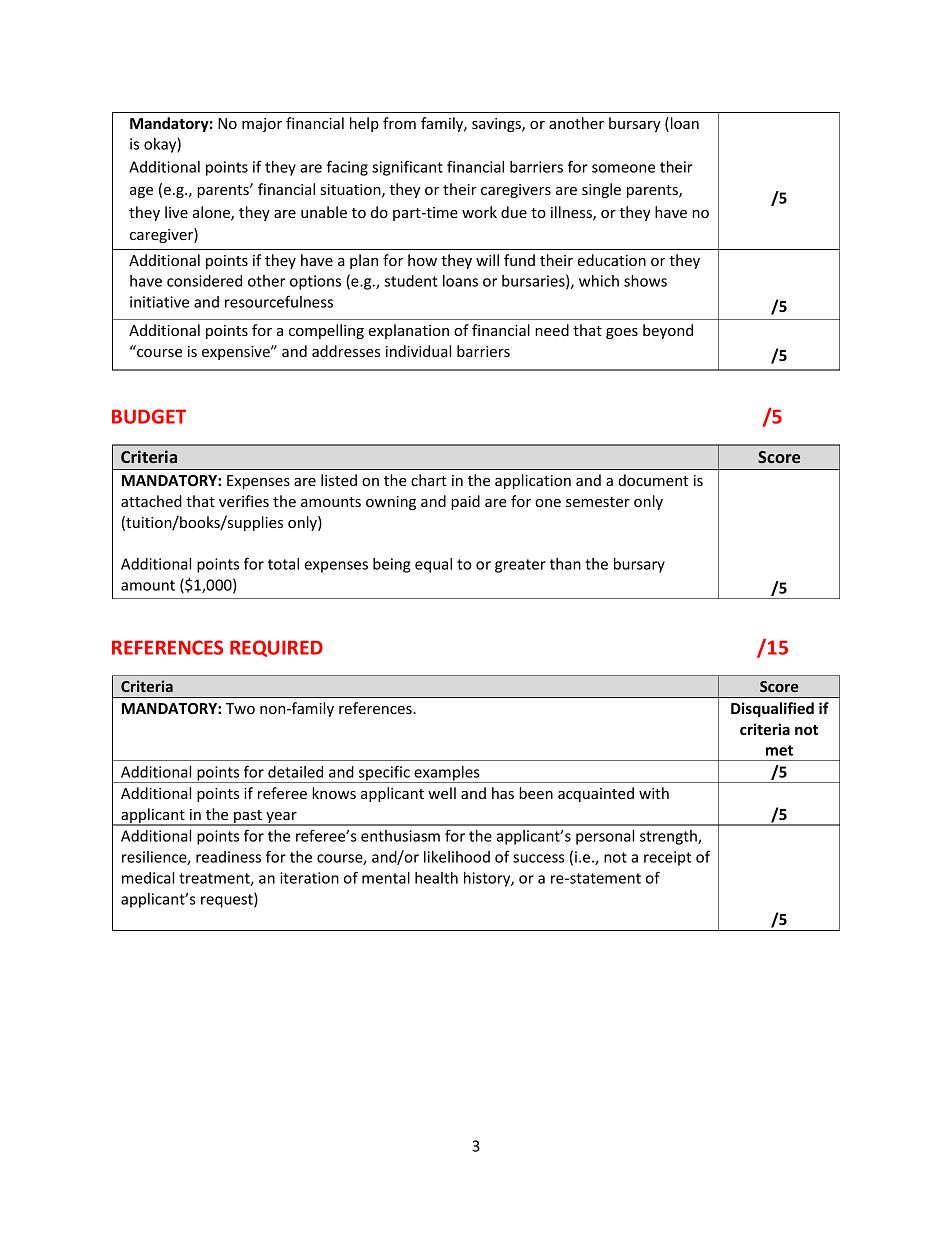 This page has width=952, height=1233. What do you see at coordinates (623, 168) in the page?
I see `someone` at bounding box center [623, 168].
